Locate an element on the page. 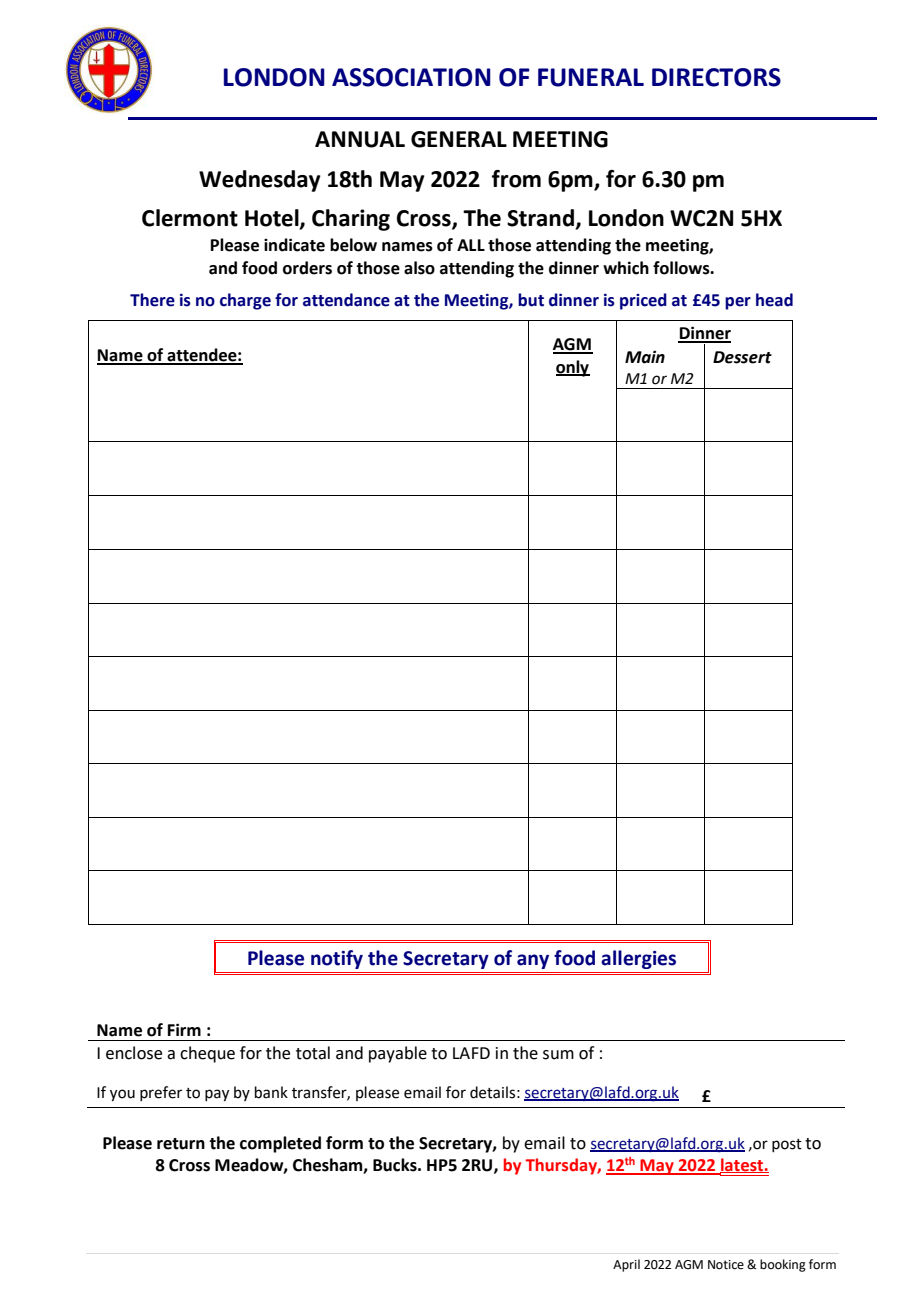 The height and width of the document is (1308, 924). payable is located at coordinates (398, 1054).
